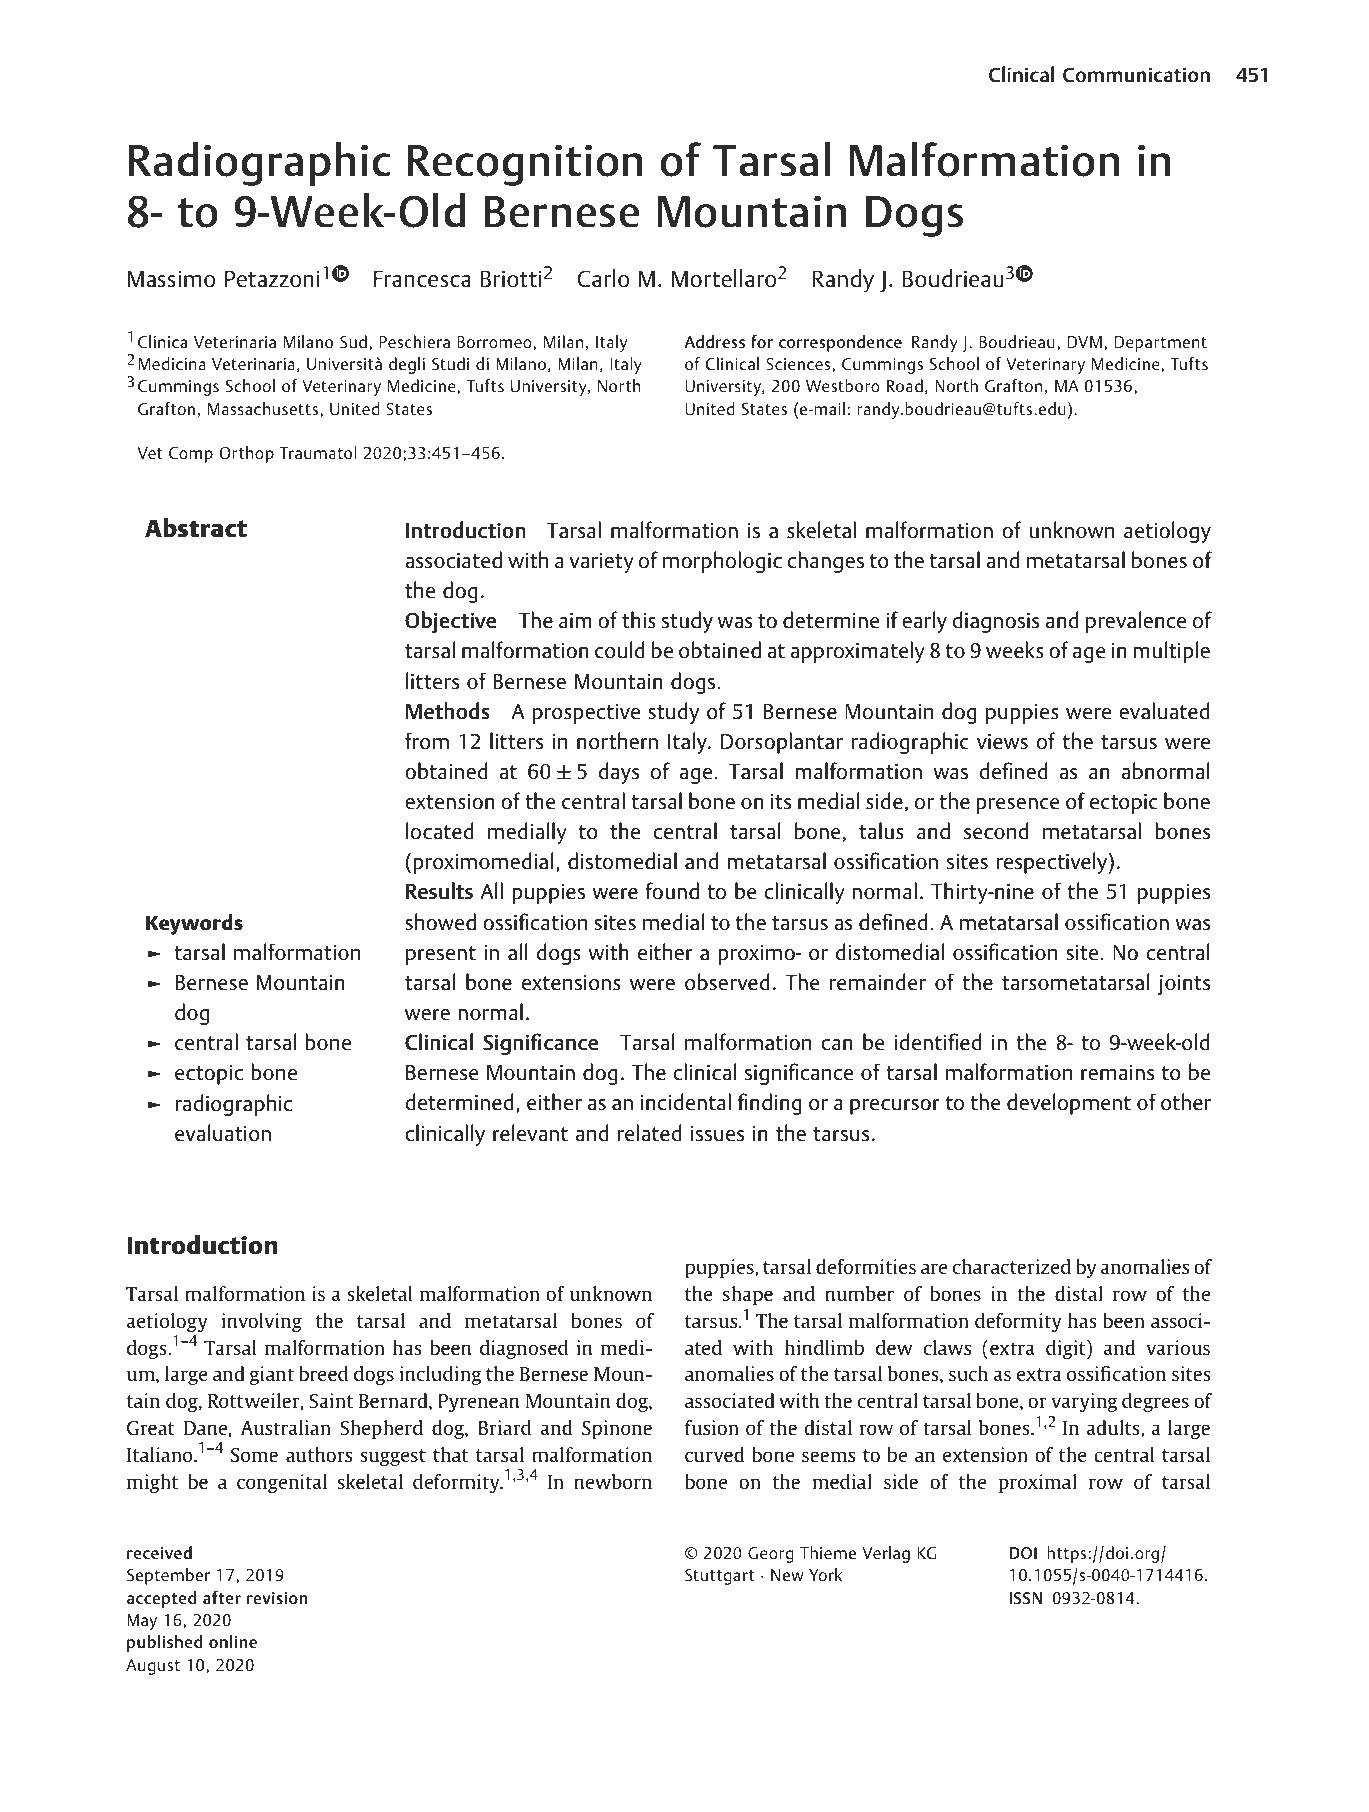 This page has height=1812, width=1369. What do you see at coordinates (1025, 1598) in the page?
I see `ISSN` at bounding box center [1025, 1598].
